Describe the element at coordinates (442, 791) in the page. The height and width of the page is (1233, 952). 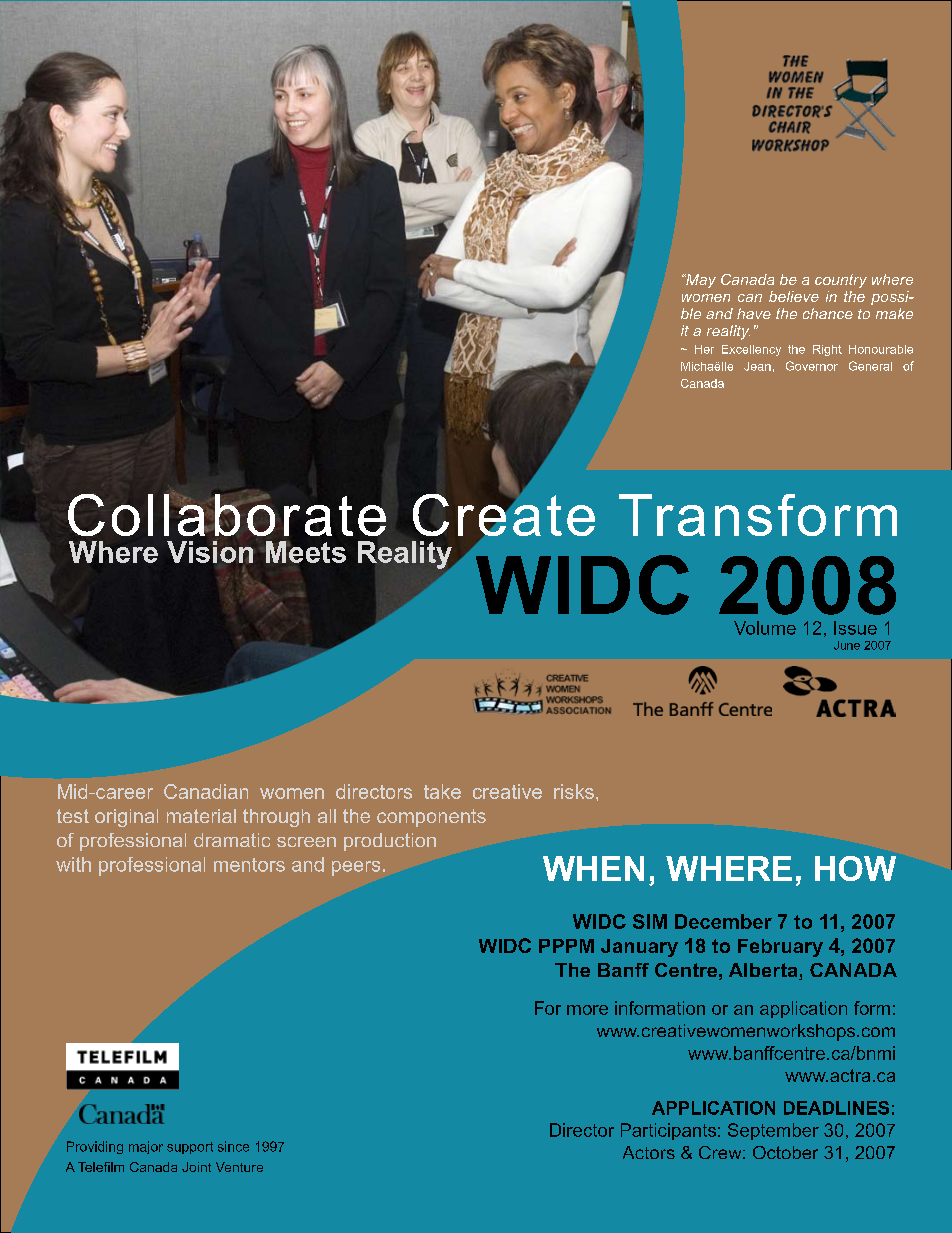
I see `take` at that location.
